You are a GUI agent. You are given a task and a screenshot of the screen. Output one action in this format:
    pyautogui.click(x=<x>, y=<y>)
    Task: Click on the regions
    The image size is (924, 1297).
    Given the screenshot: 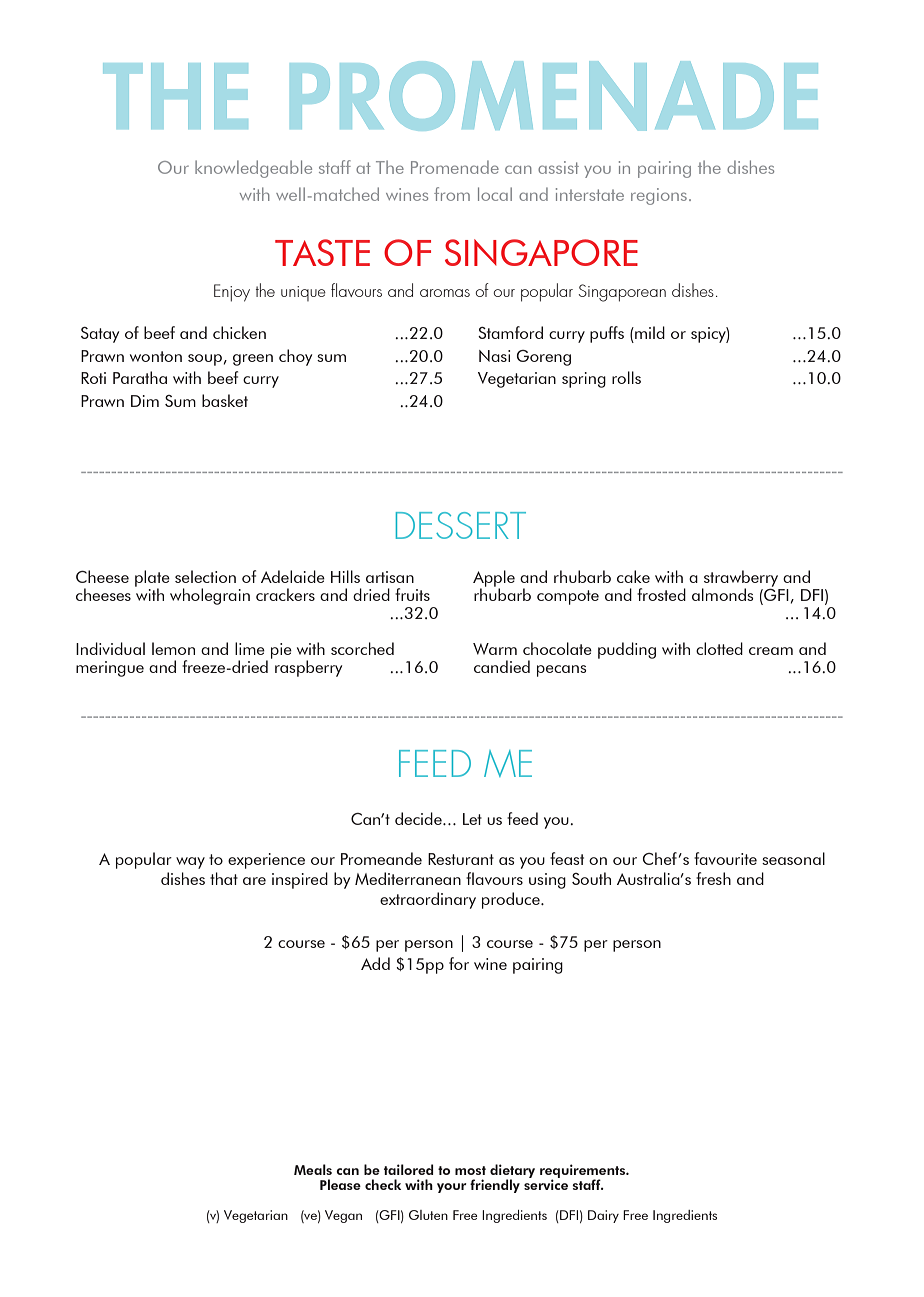 What is the action you would take?
    pyautogui.click(x=659, y=196)
